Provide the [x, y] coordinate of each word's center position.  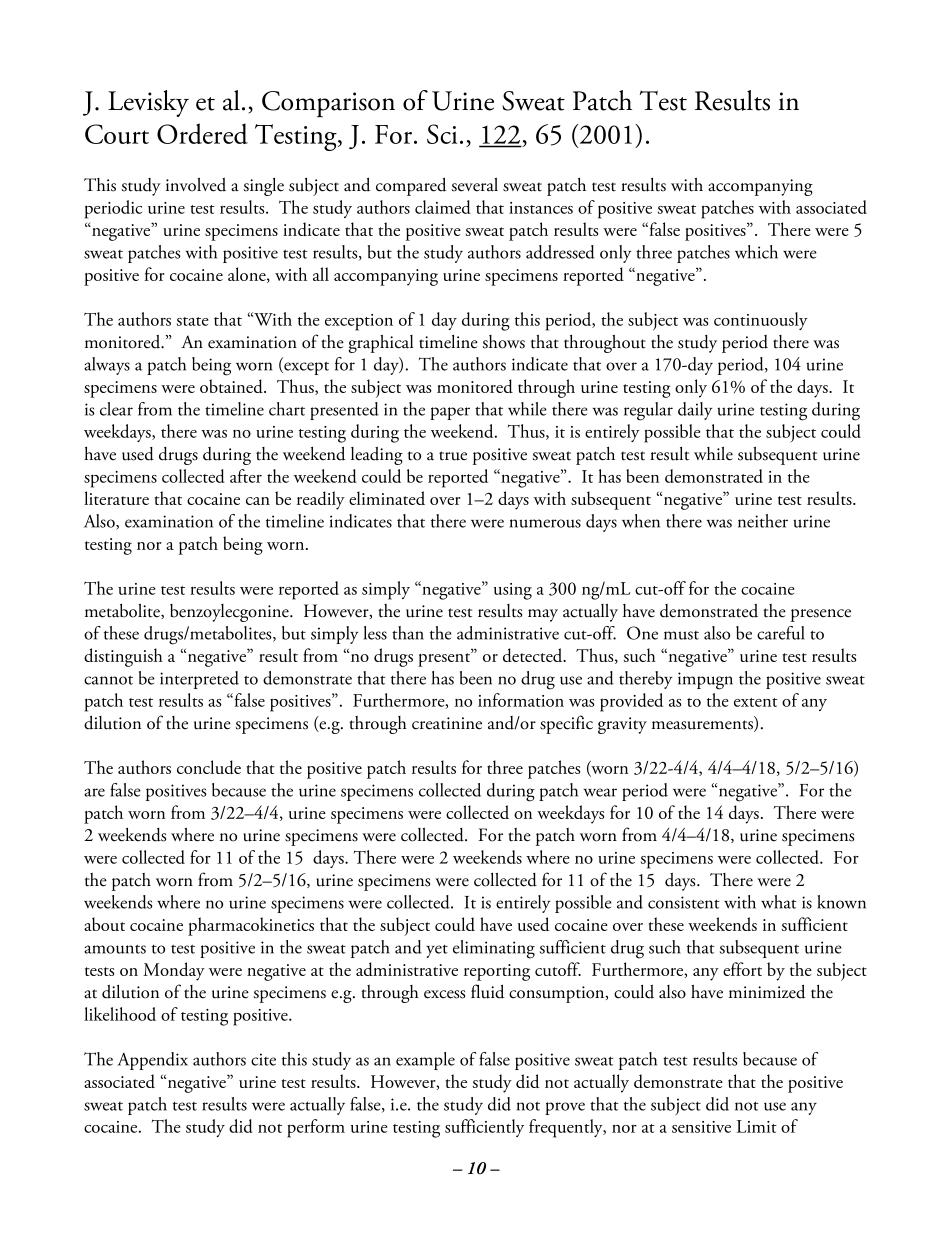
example [425, 1061]
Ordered [202, 133]
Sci [442, 134]
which [756, 252]
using [513, 591]
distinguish [123, 657]
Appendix [152, 1061]
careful [781, 633]
